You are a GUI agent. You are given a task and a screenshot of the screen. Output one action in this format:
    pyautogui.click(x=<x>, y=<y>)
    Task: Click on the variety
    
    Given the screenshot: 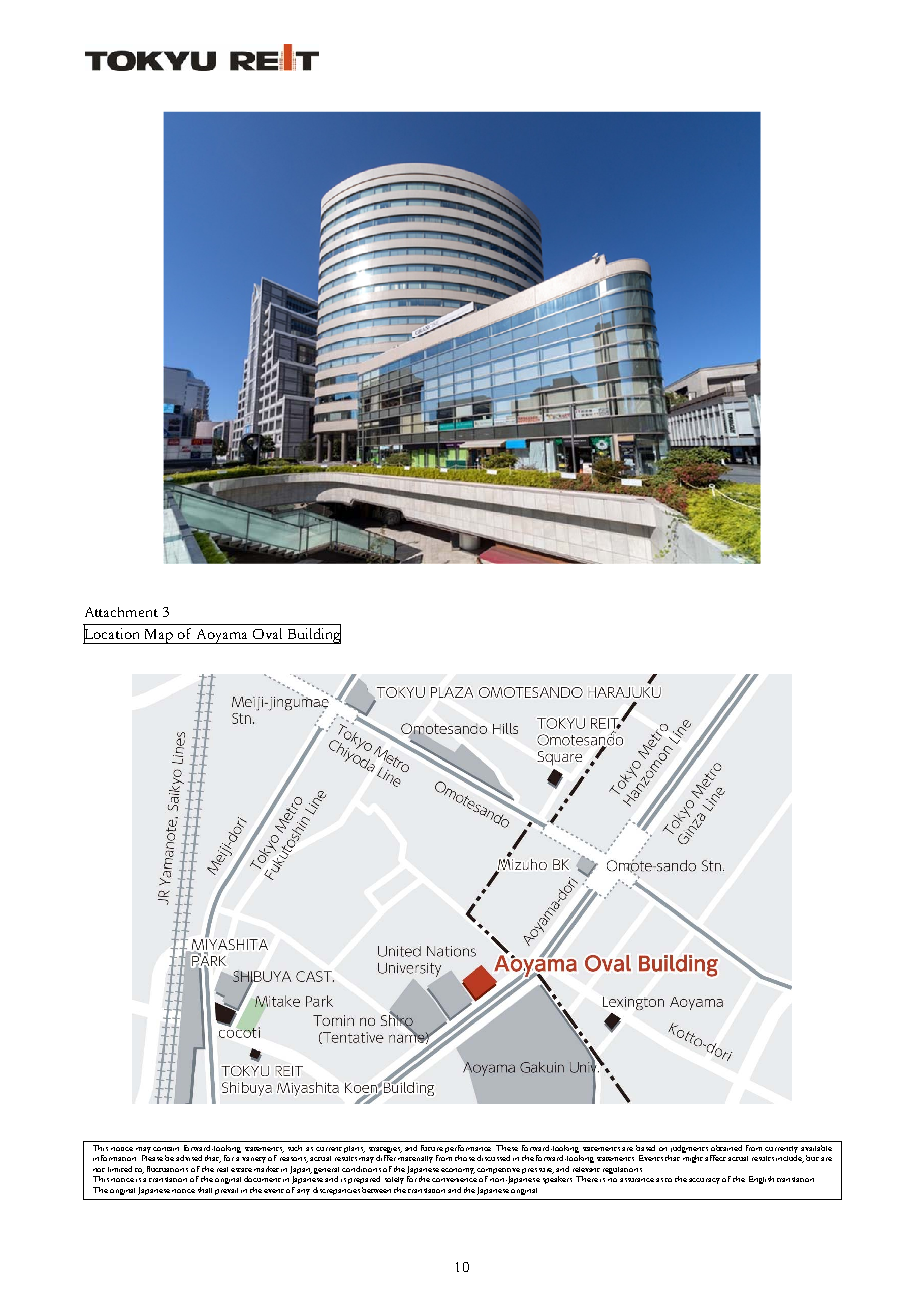 What is the action you would take?
    pyautogui.click(x=254, y=1160)
